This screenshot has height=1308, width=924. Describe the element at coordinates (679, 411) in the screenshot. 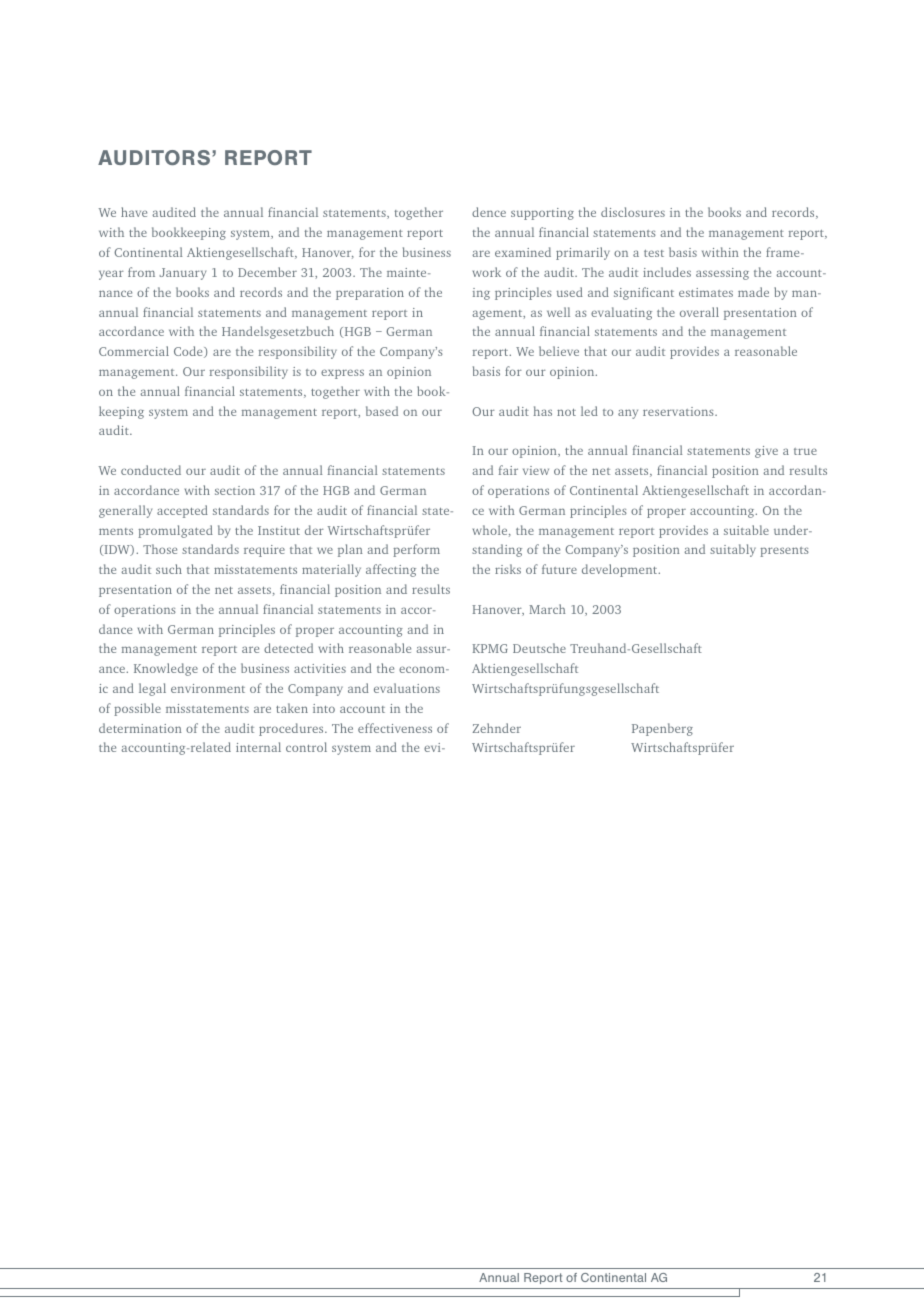

I see `reservations` at that location.
